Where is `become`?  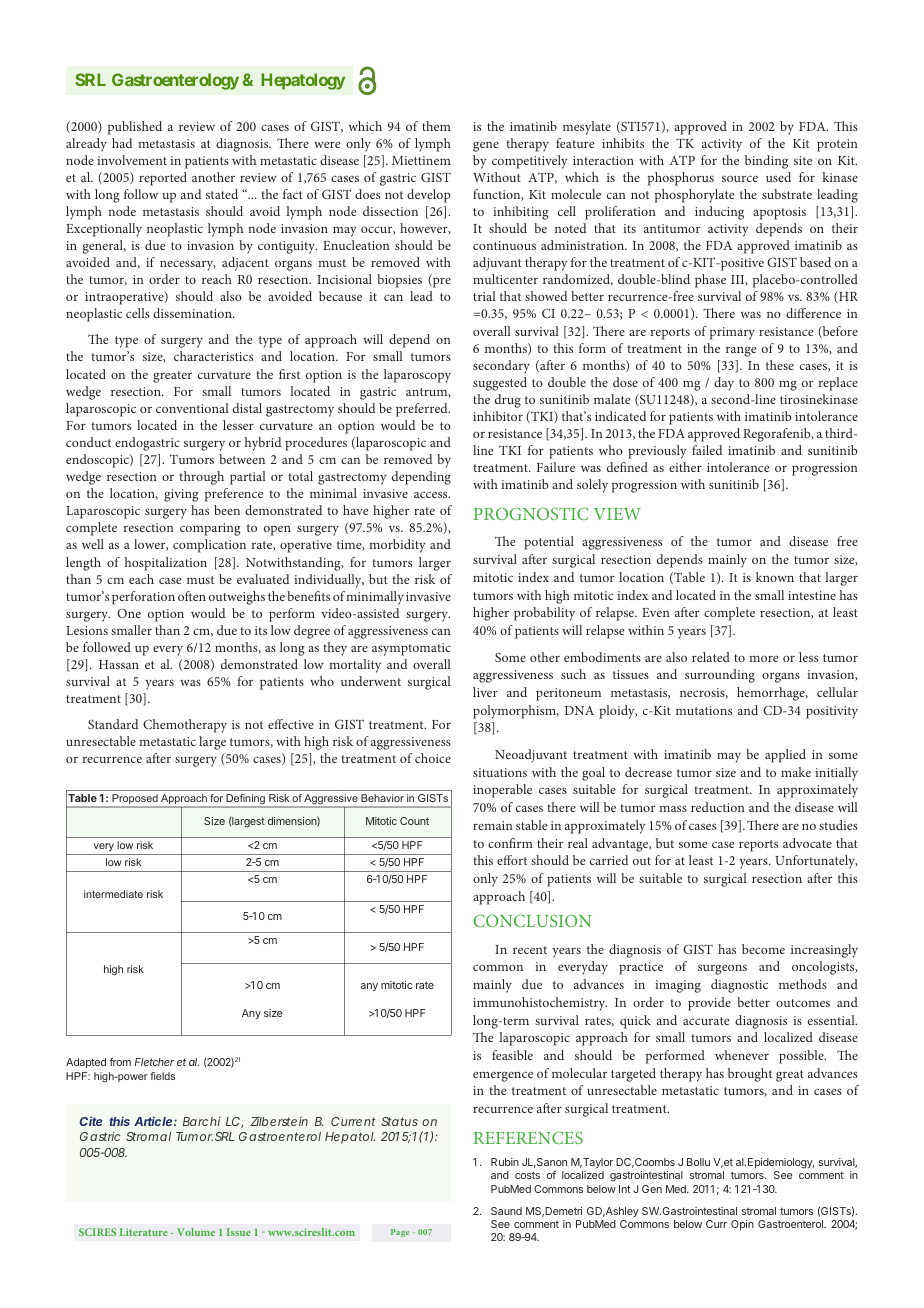 become is located at coordinates (763, 949).
